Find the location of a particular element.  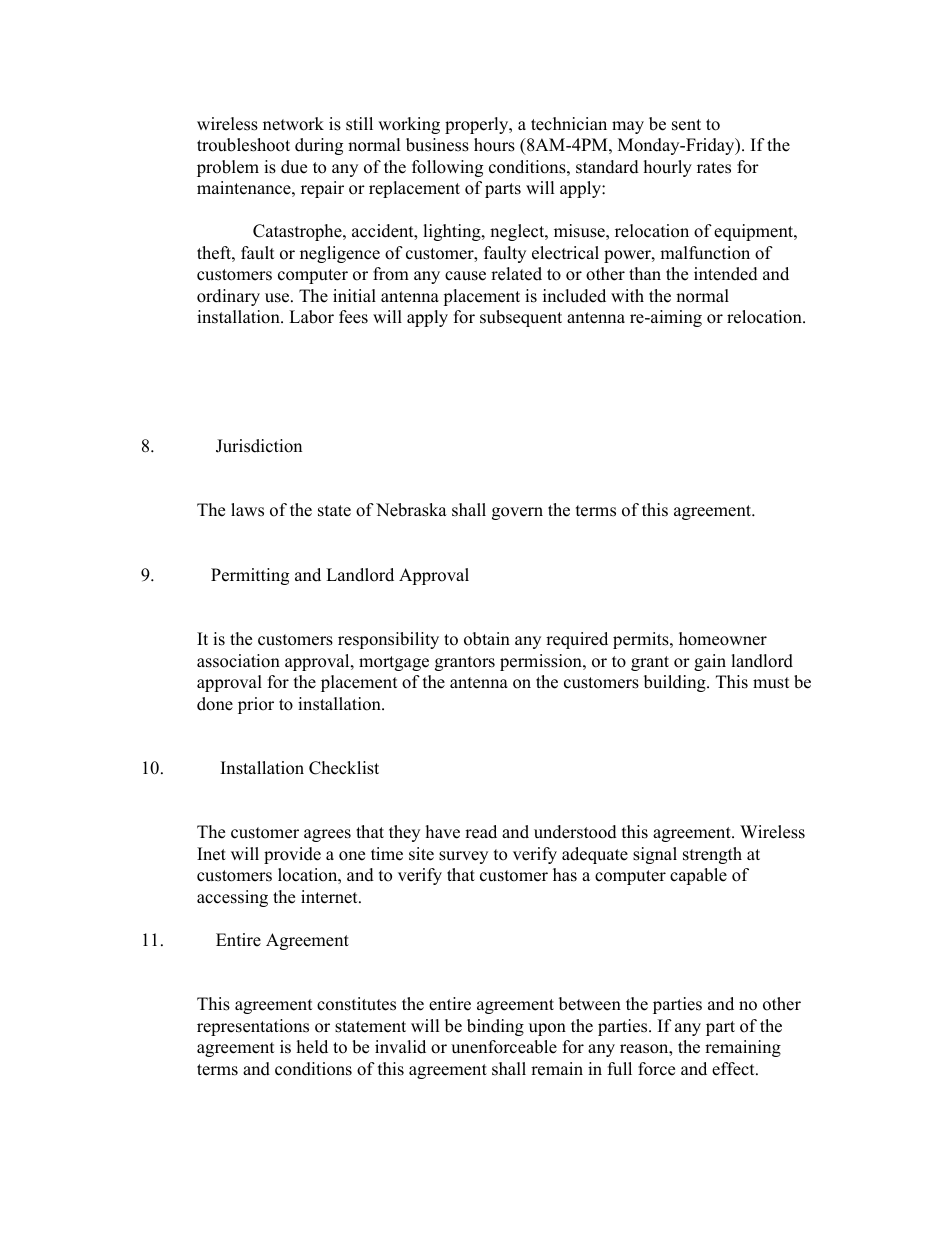

rates is located at coordinates (714, 168).
